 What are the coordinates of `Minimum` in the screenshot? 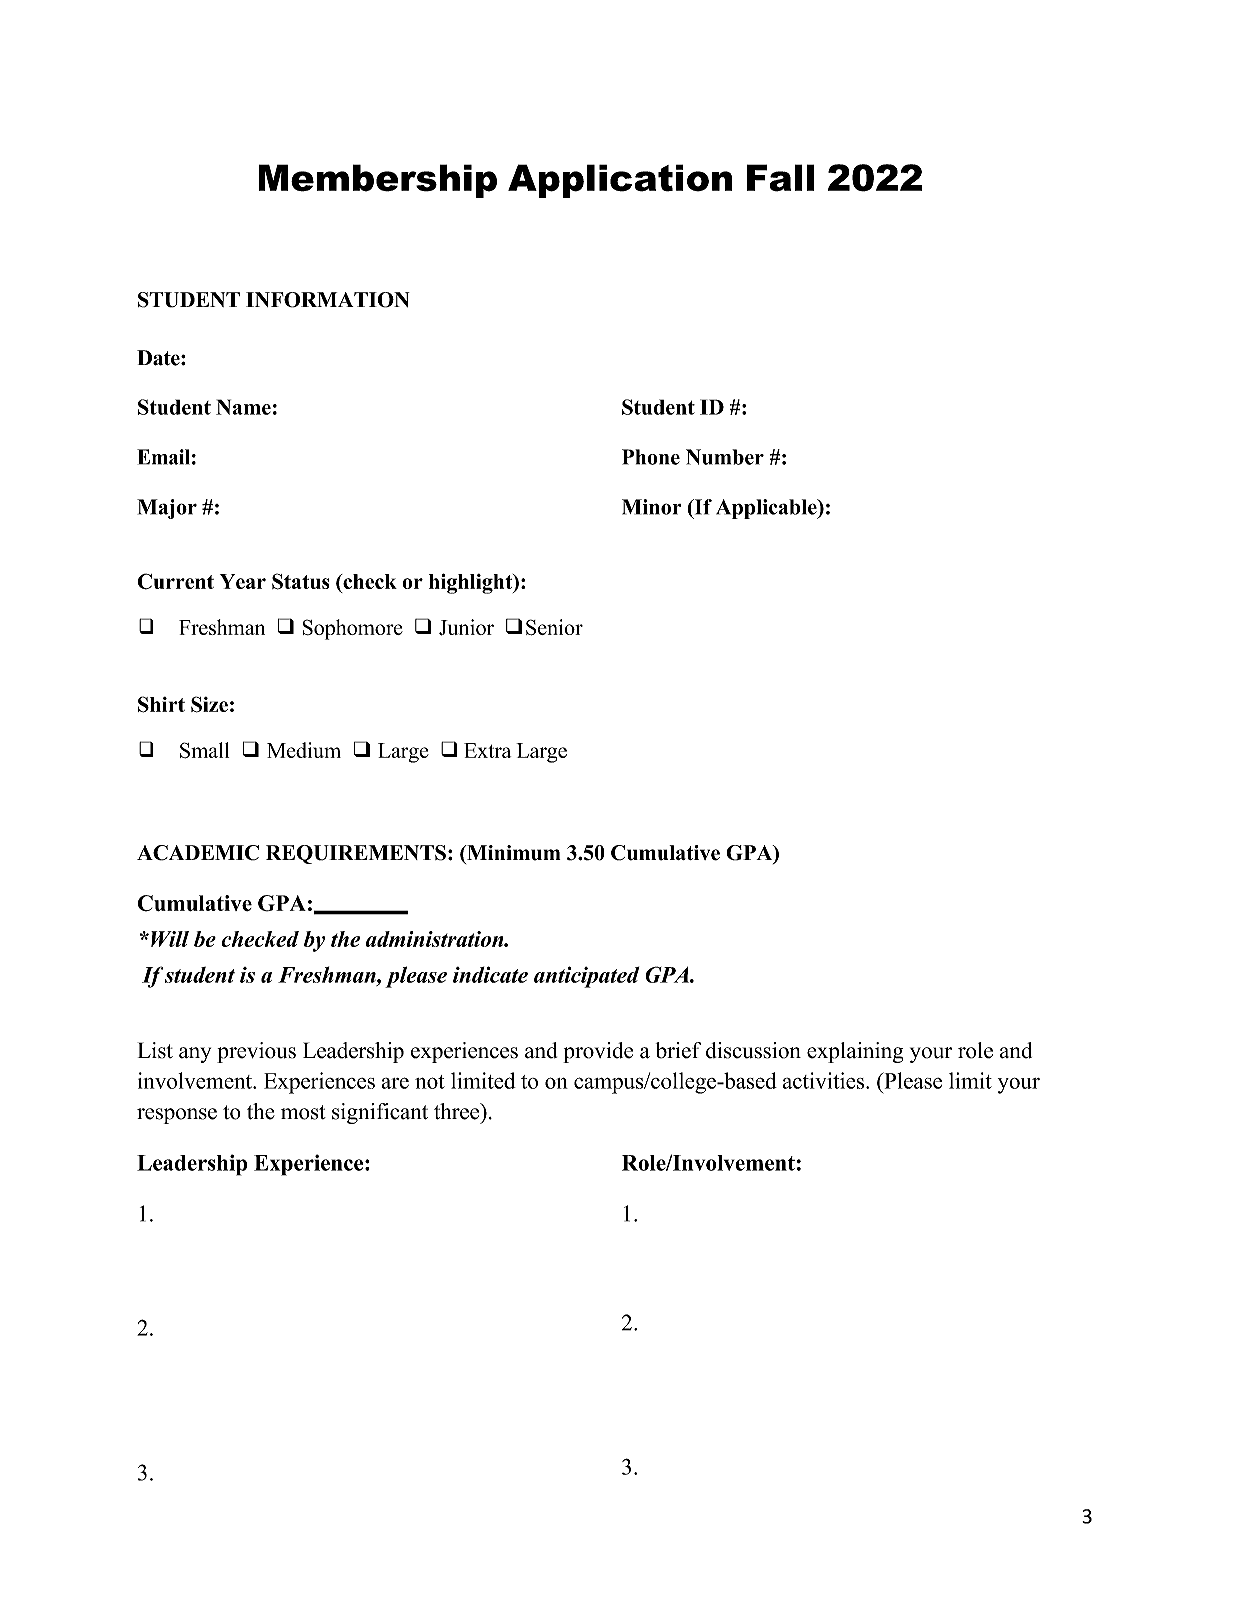 It's located at (513, 853).
